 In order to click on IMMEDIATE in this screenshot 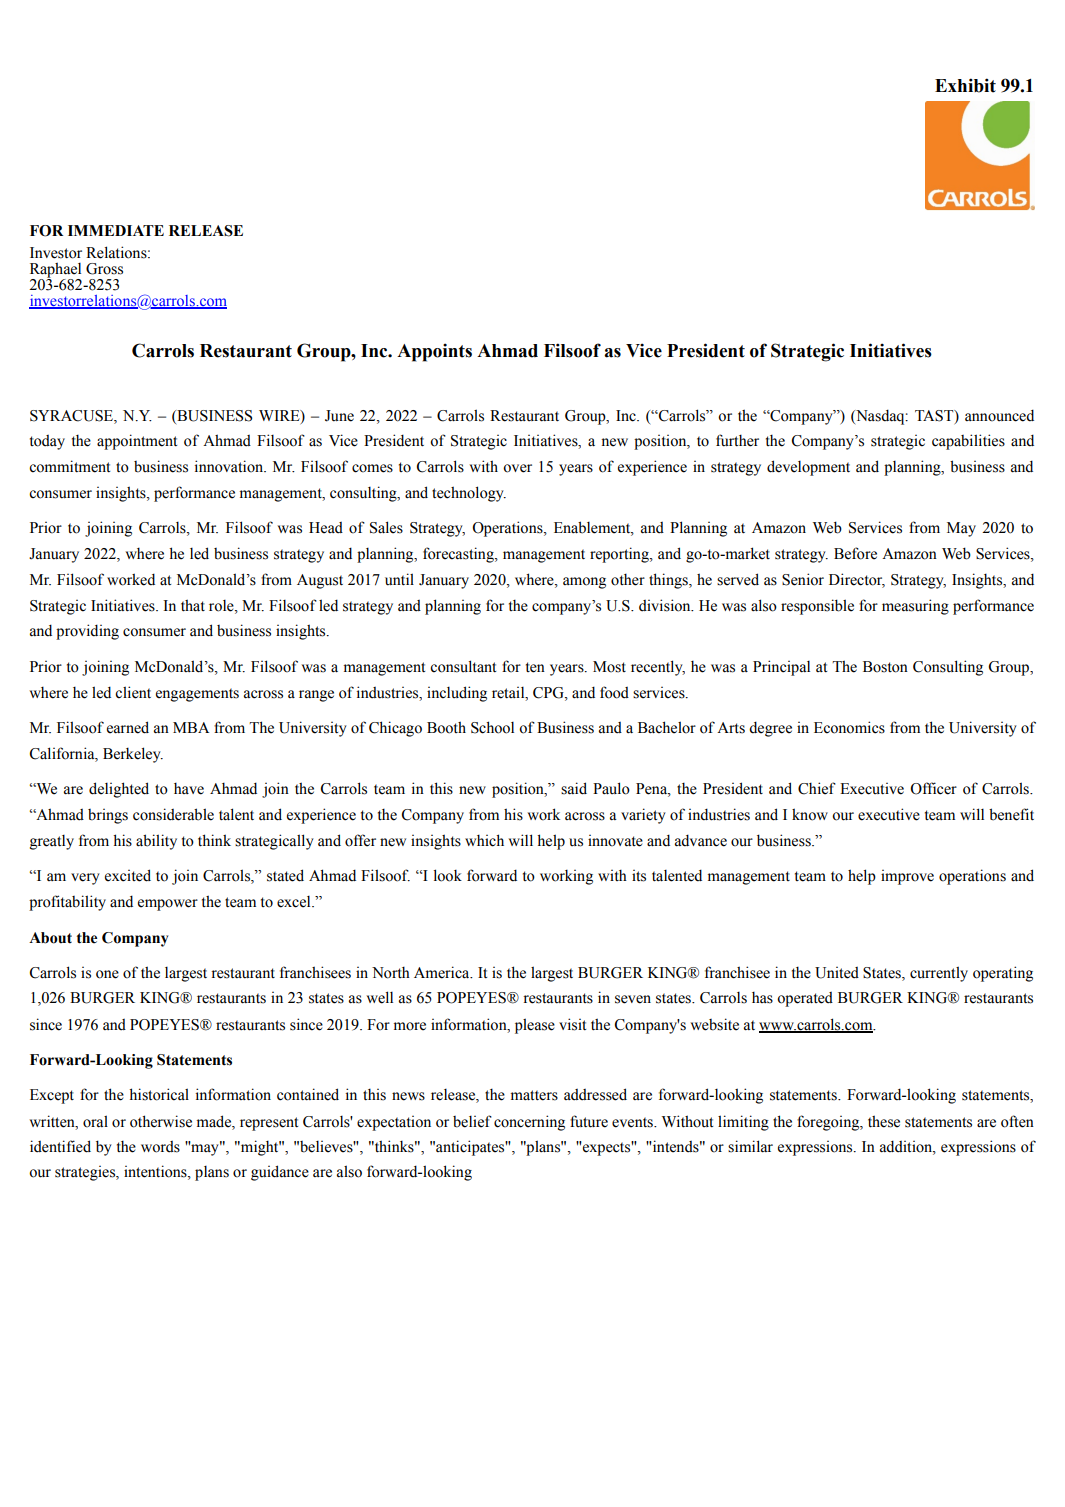, I will do `click(116, 230)`.
